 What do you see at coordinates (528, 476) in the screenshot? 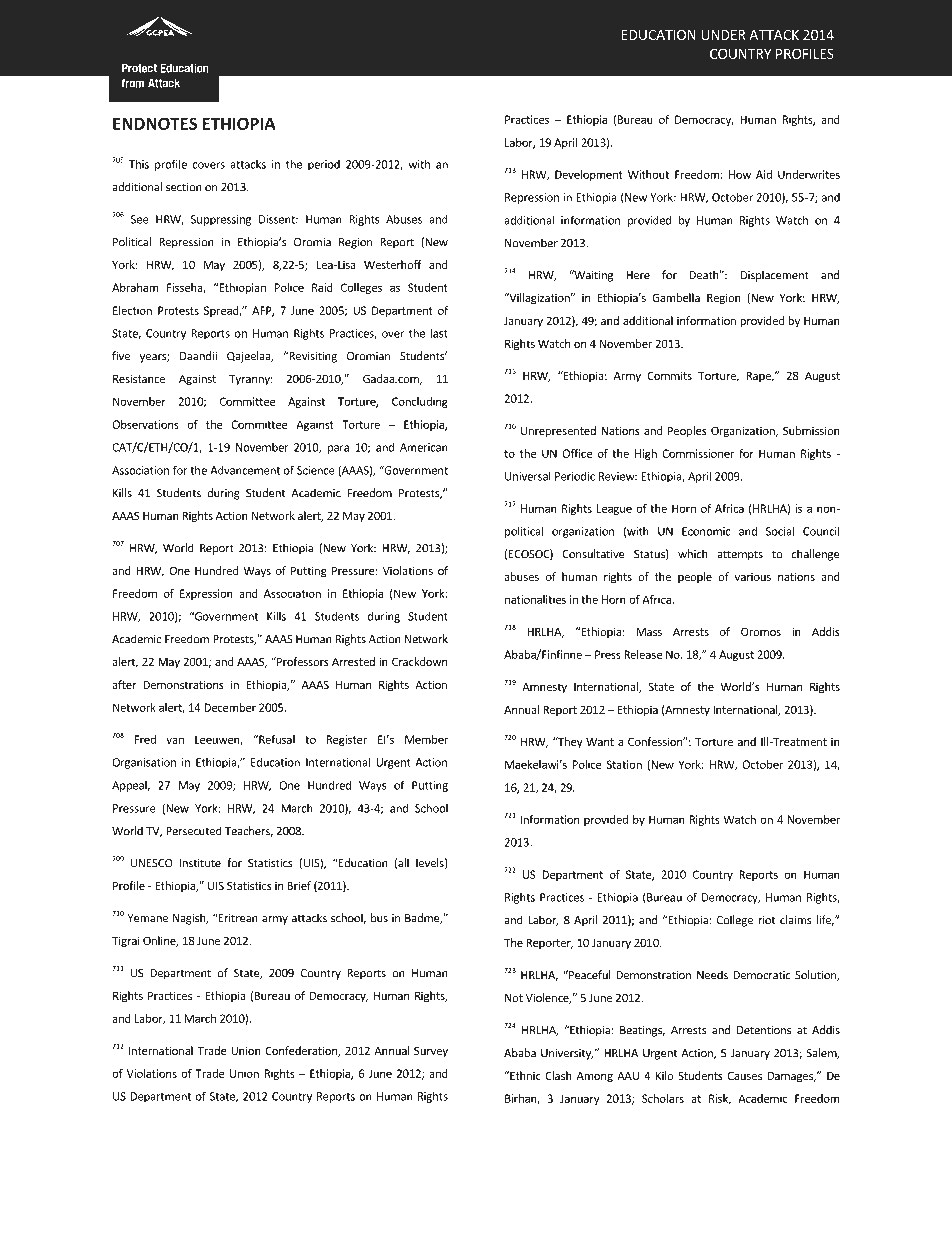
I see `Universal` at bounding box center [528, 476].
